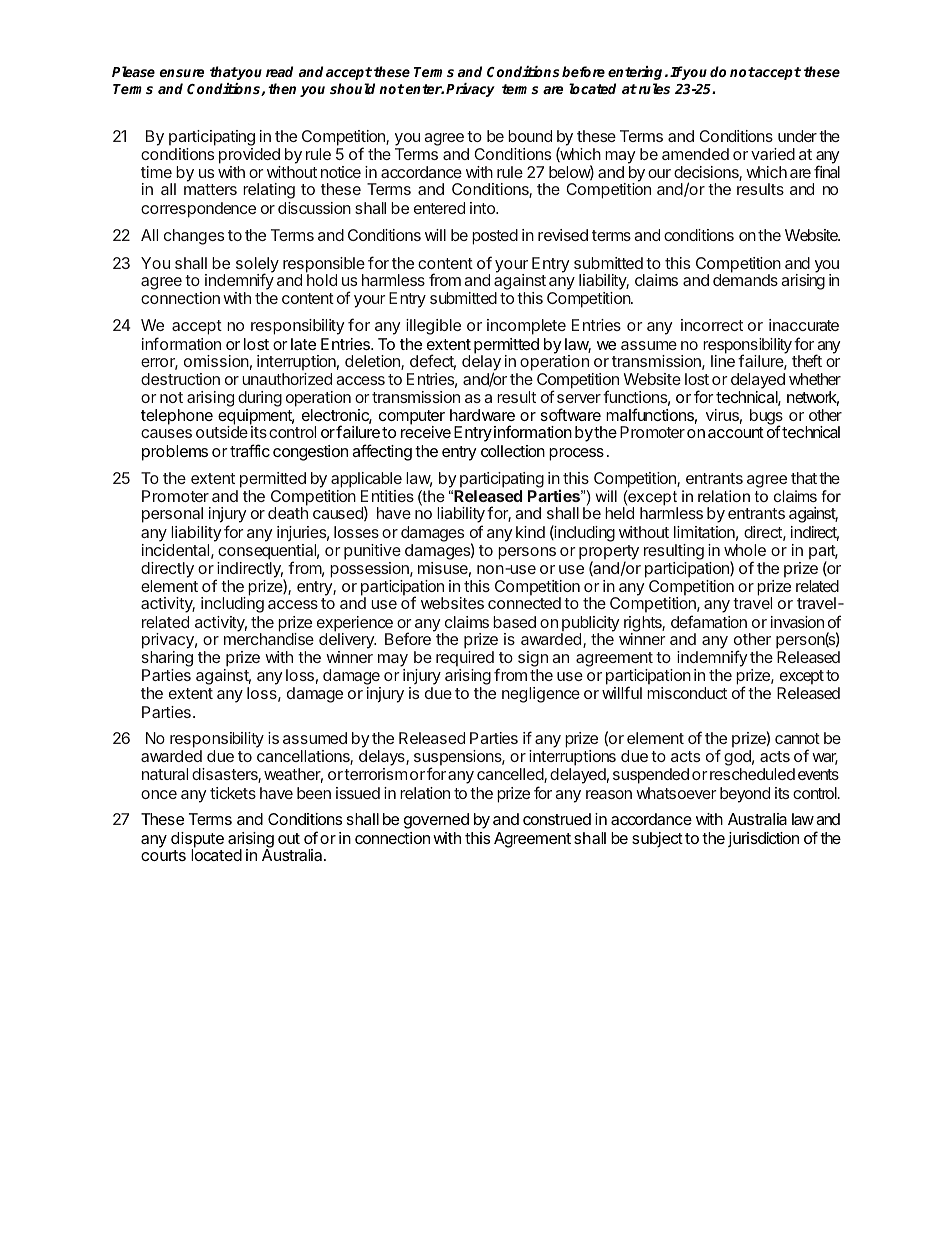  Describe the element at coordinates (197, 841) in the document. I see `dispute` at that location.
